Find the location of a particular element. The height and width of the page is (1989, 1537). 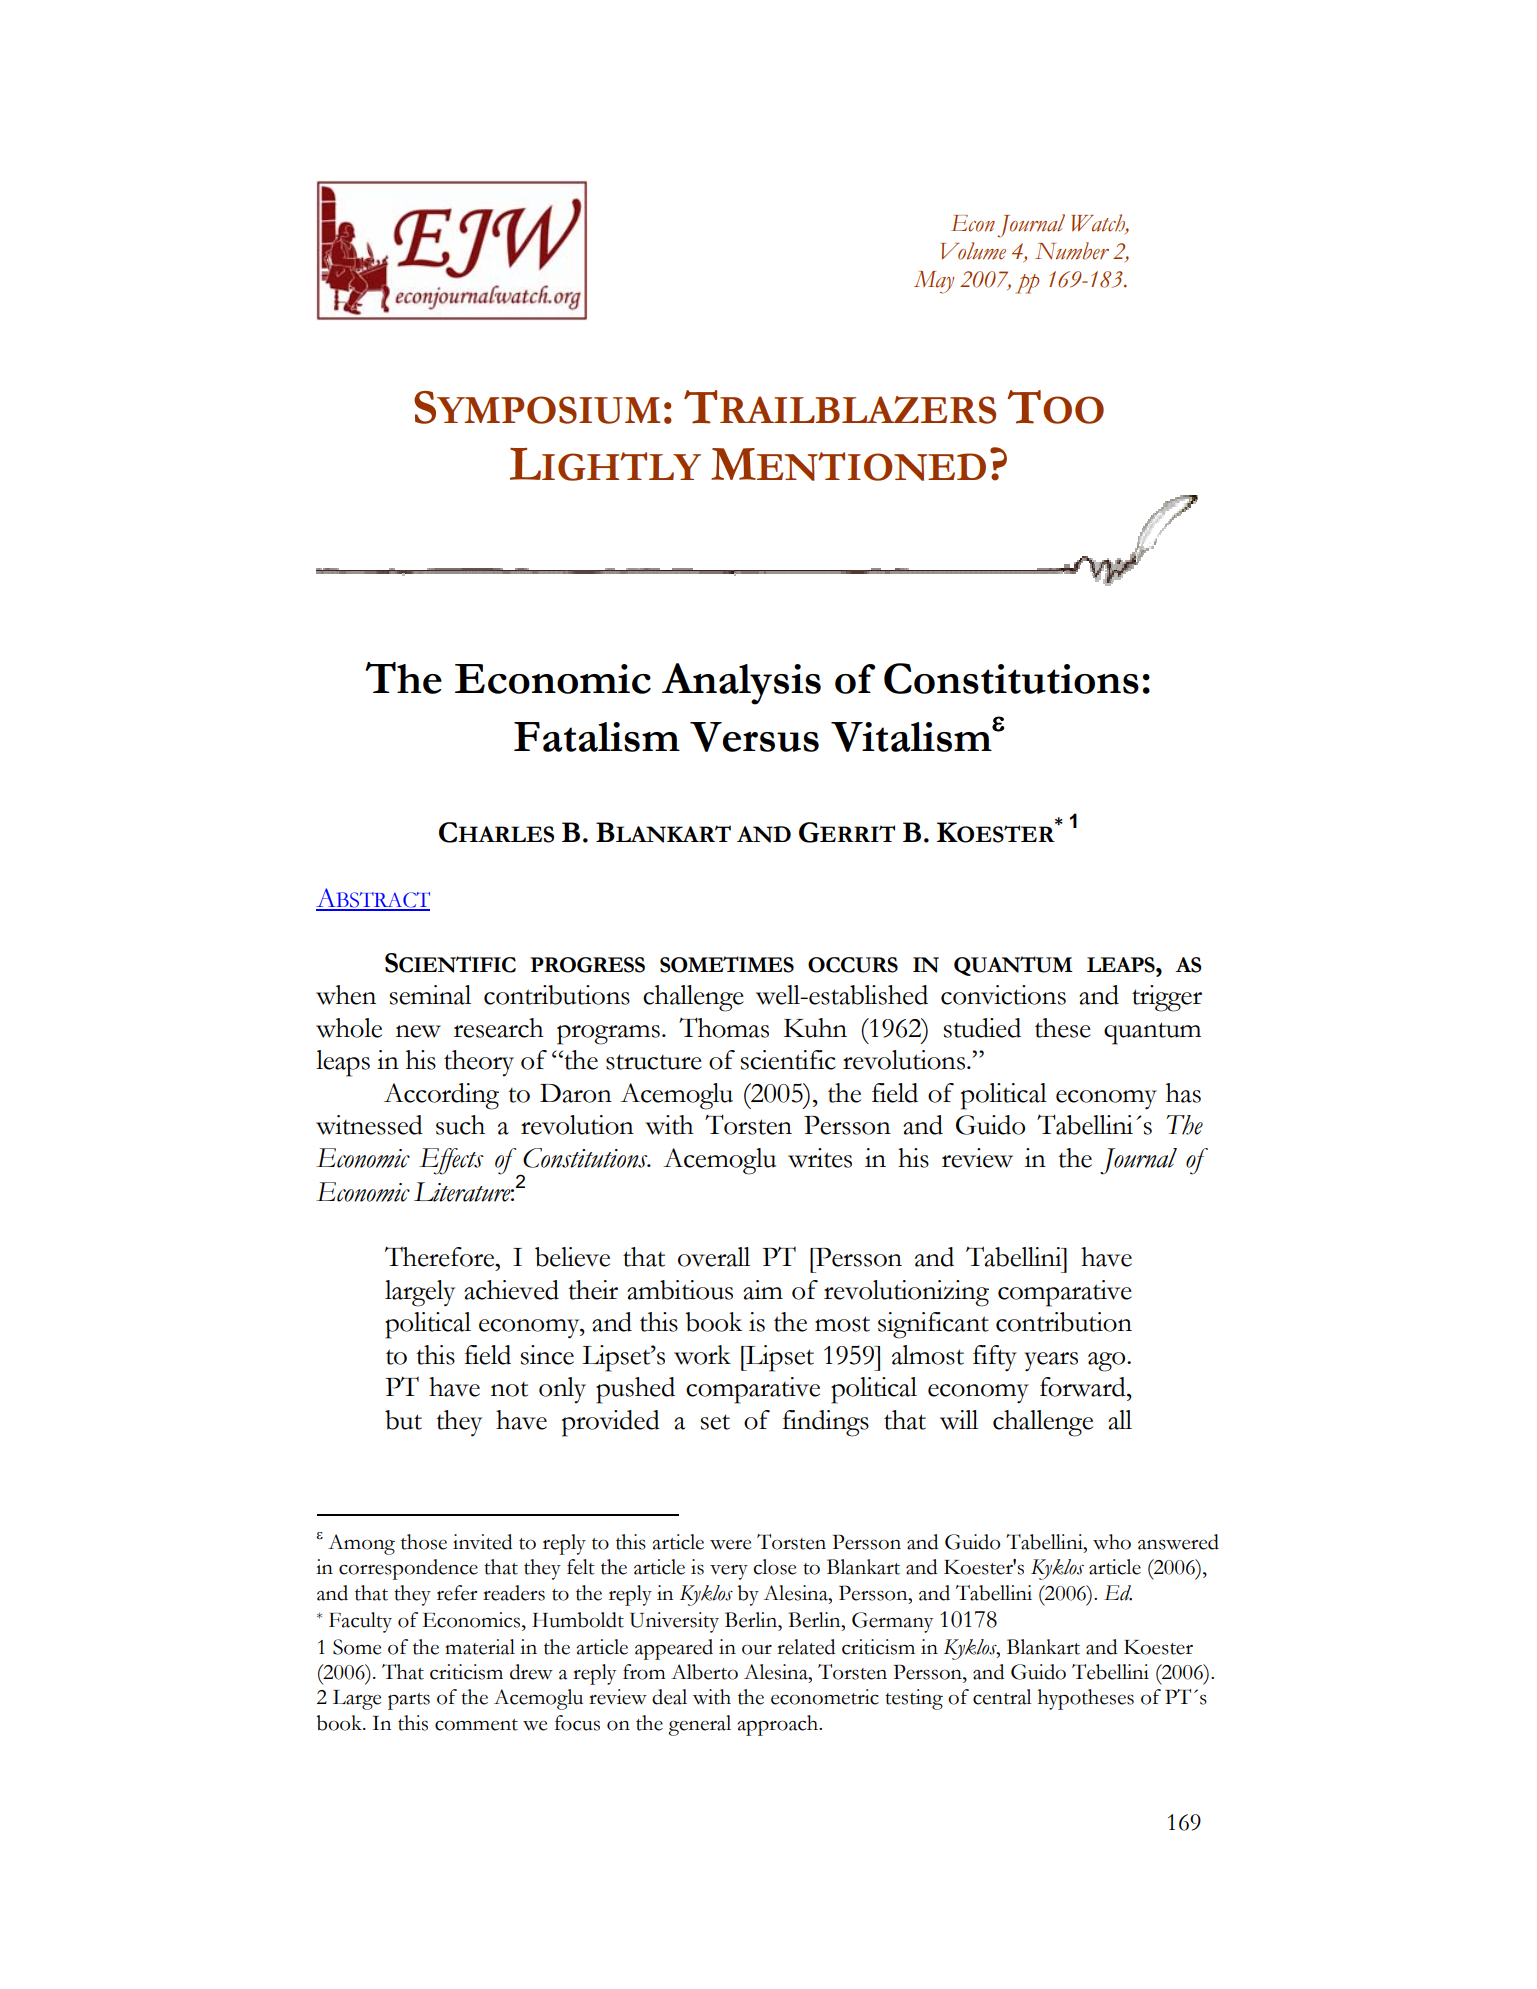

Thomas is located at coordinates (724, 1027).
